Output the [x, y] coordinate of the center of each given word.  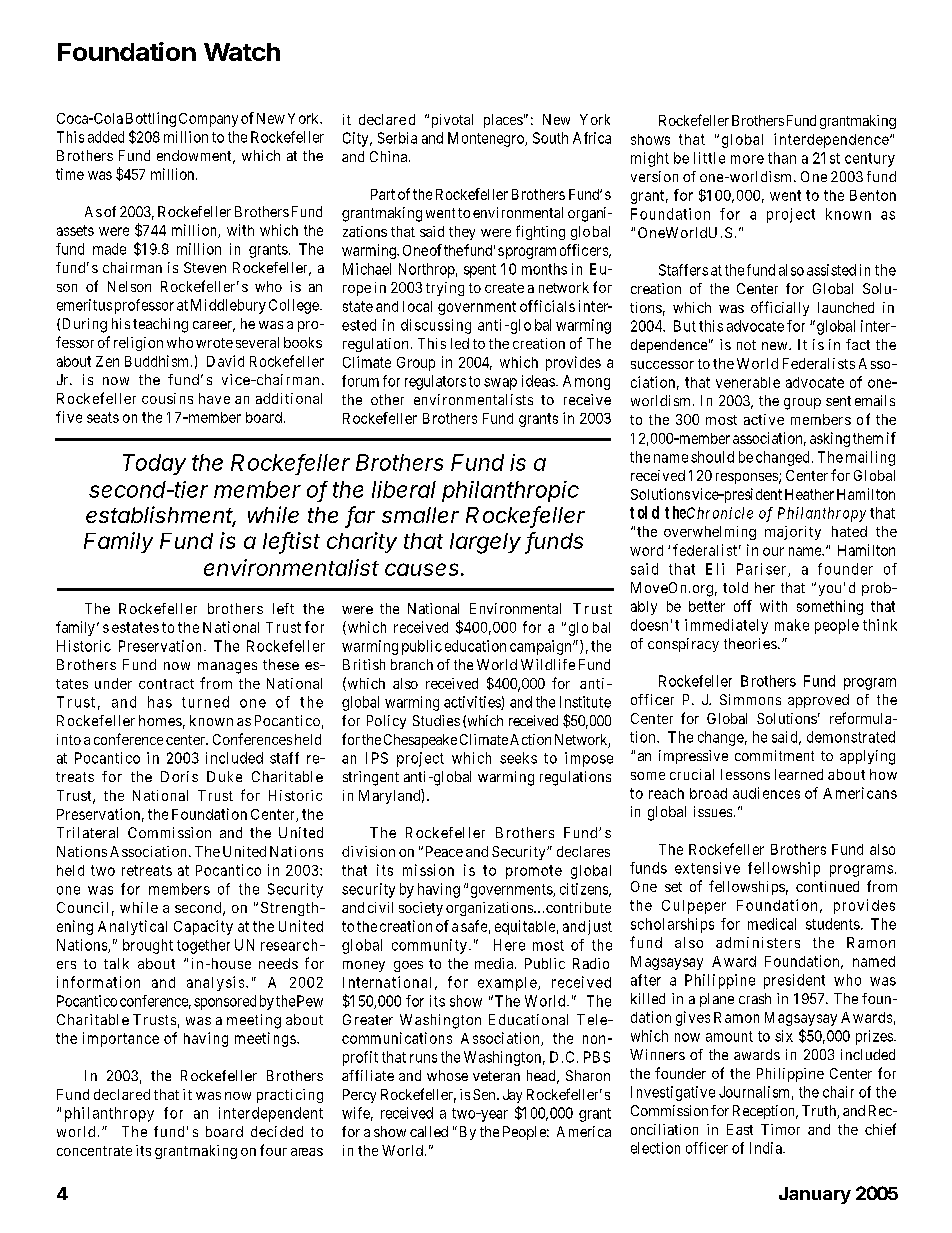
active [764, 419]
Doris [179, 776]
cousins [167, 398]
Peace [444, 851]
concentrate [94, 1151]
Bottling [151, 119]
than [782, 158]
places [503, 121]
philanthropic [510, 491]
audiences [766, 793]
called [429, 1131]
